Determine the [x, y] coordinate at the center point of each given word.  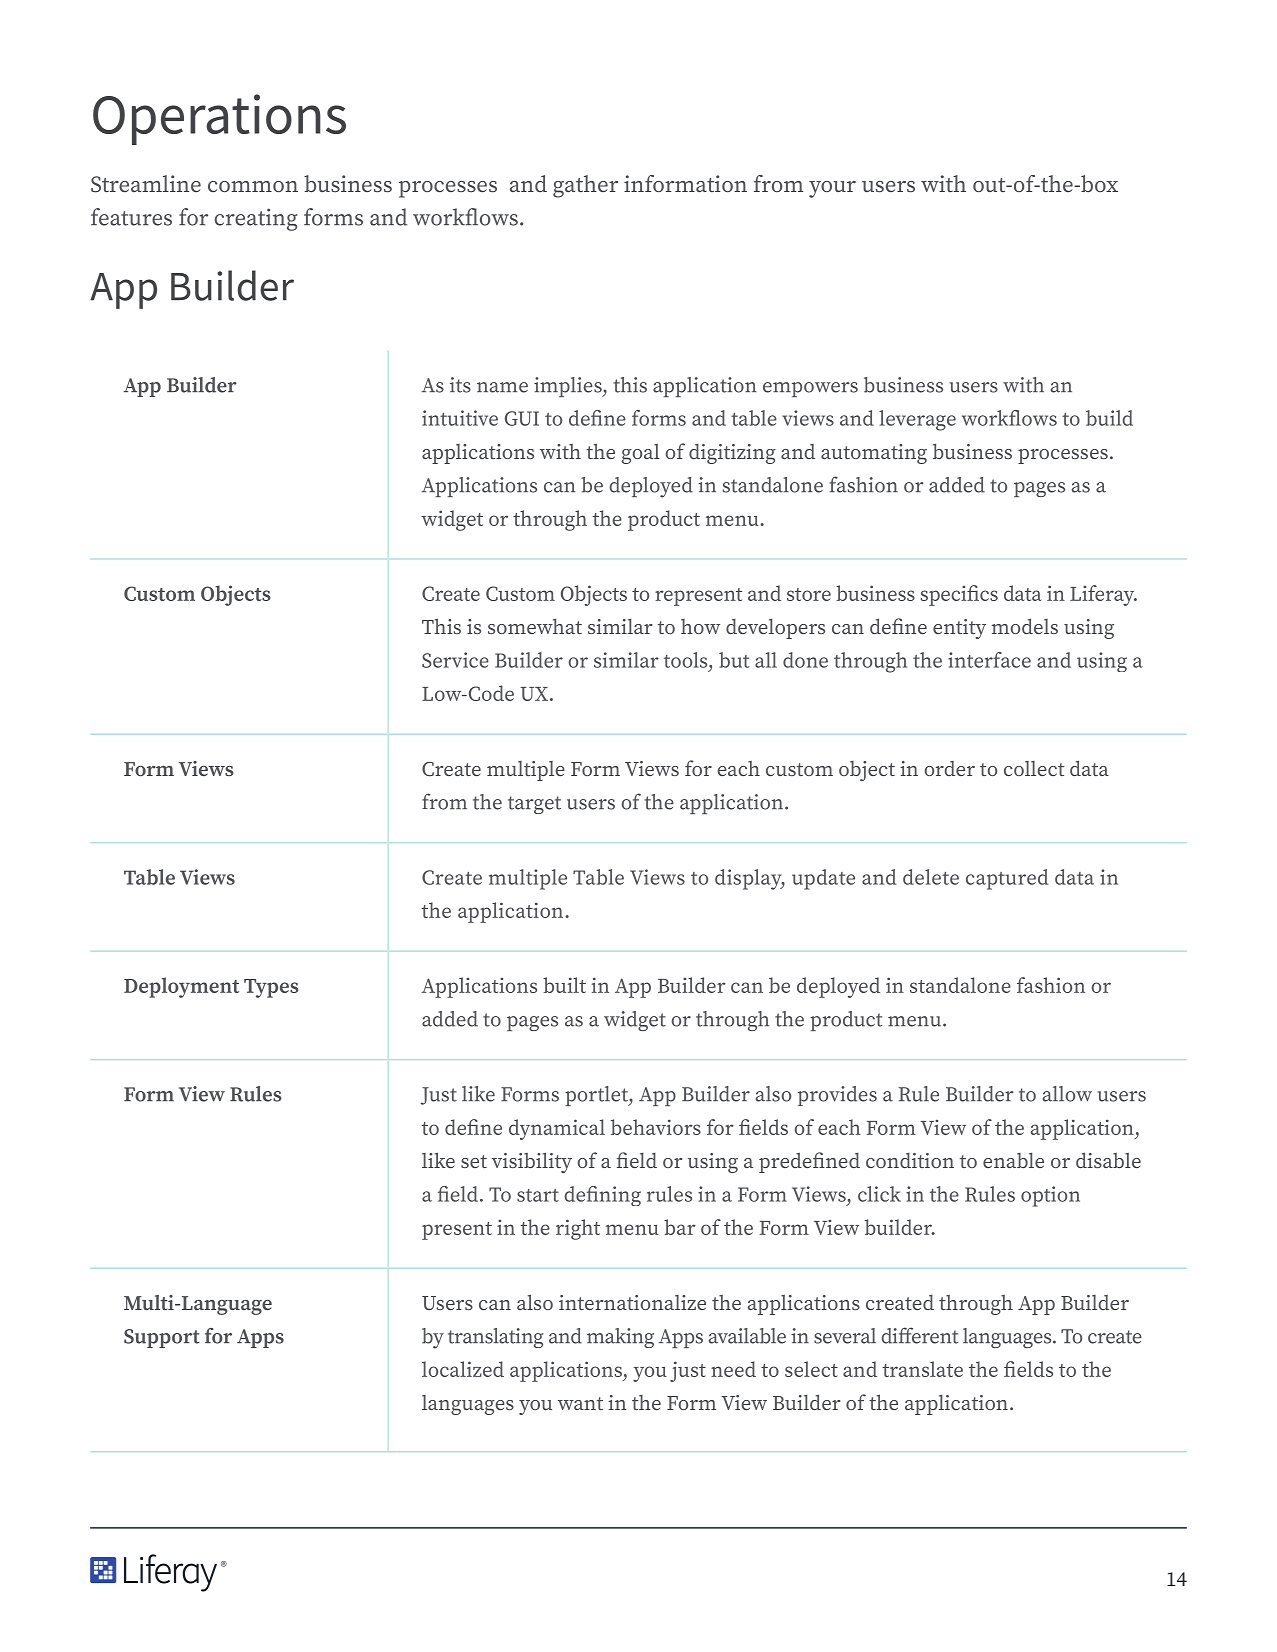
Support [162, 1338]
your [832, 189]
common [253, 186]
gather [585, 186]
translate [922, 1369]
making [620, 1338]
